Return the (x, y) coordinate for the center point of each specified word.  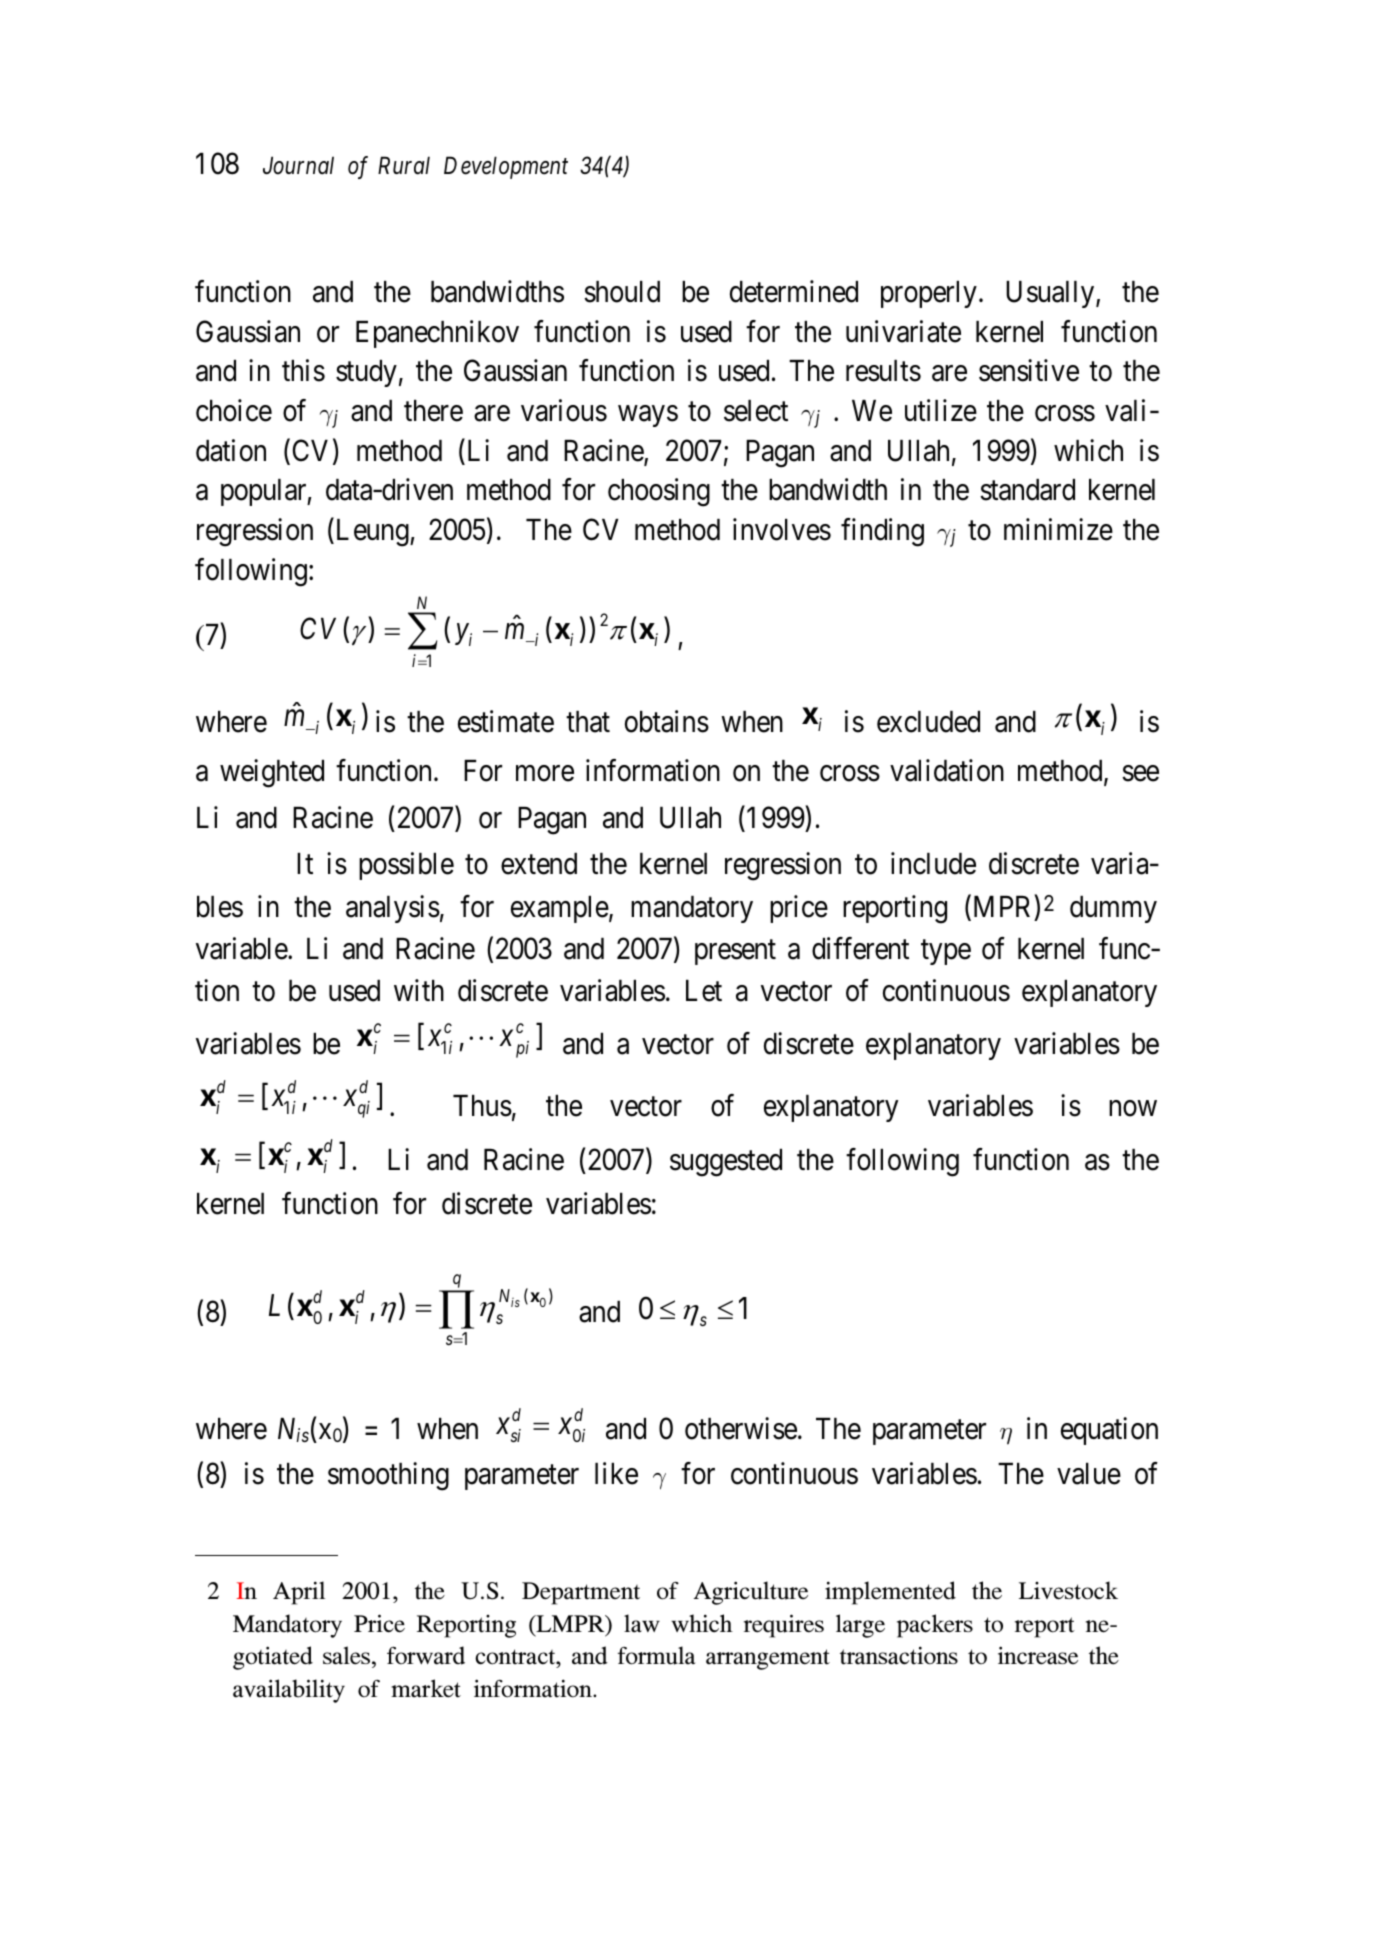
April (299, 1593)
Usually (1051, 294)
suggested (726, 1163)
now (1133, 1109)
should (622, 292)
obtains (667, 721)
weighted (272, 773)
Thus (482, 1106)
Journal (298, 165)
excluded (928, 722)
